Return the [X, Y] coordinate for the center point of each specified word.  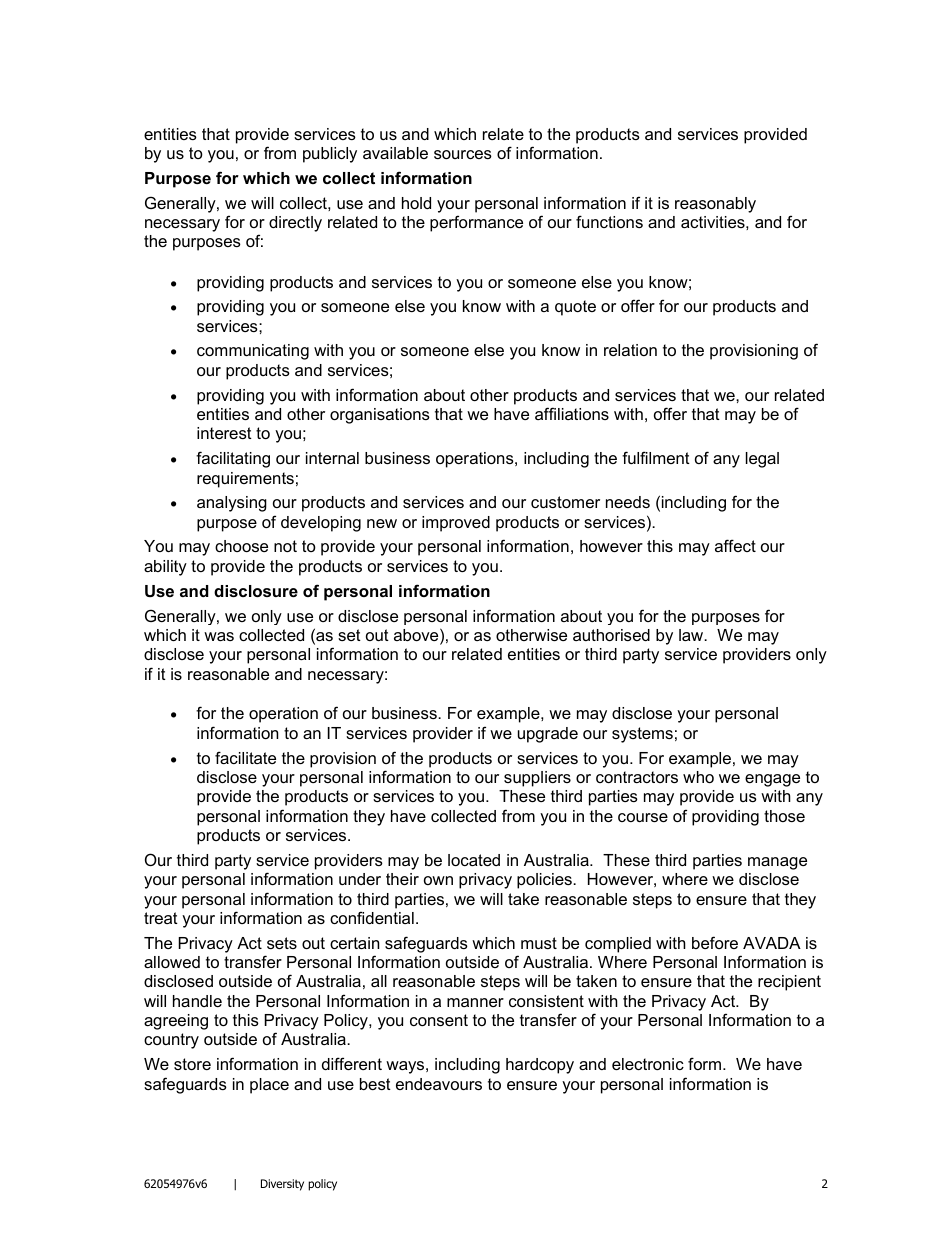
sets [282, 943]
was [219, 636]
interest [224, 433]
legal [762, 460]
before [715, 942]
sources [463, 154]
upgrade [548, 735]
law [692, 635]
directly [295, 224]
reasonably [715, 205]
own [438, 880]
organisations [380, 416]
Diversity [282, 1185]
